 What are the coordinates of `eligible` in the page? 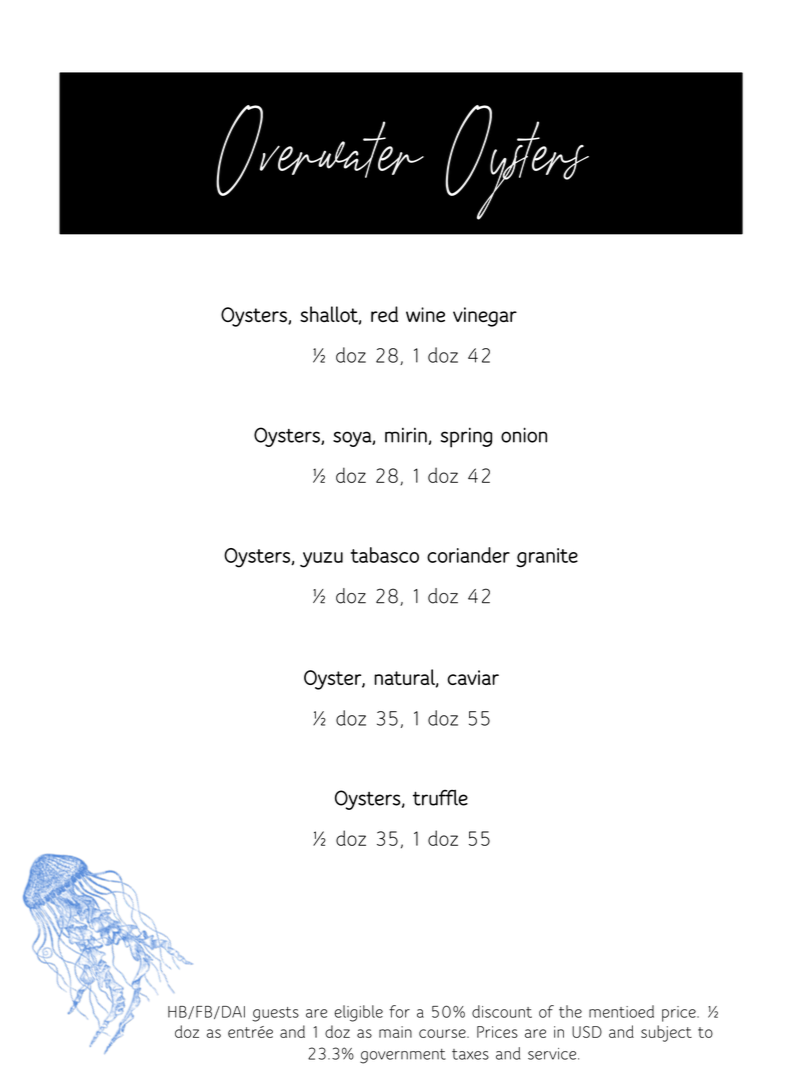 It's located at (358, 1013).
